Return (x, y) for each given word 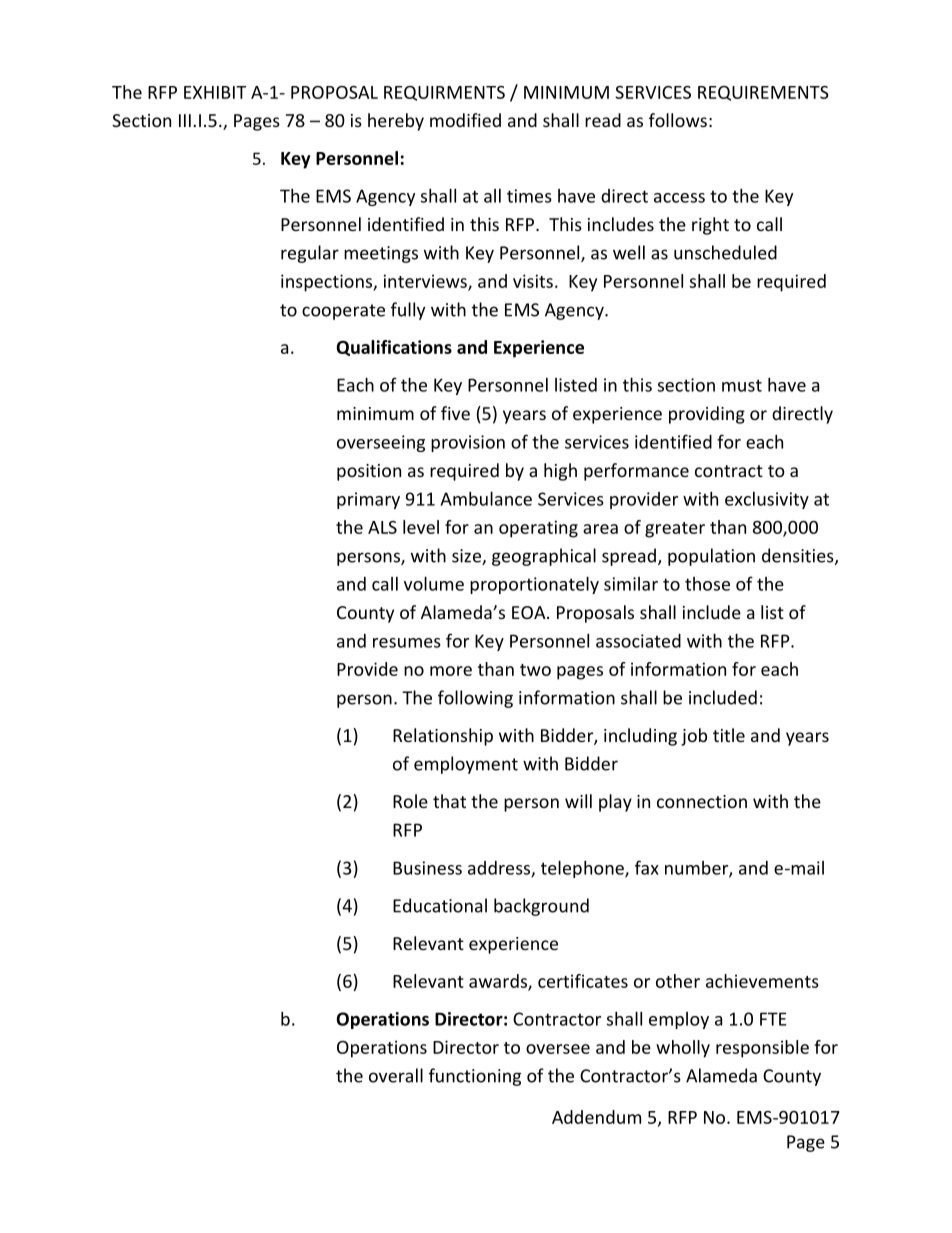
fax (647, 867)
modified (465, 120)
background (541, 907)
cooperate (343, 312)
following (475, 699)
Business (427, 868)
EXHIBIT (215, 92)
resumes (407, 643)
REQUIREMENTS (763, 93)
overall (396, 1075)
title (729, 735)
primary (368, 500)
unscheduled (725, 252)
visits (533, 281)
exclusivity (767, 500)
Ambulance (486, 498)
